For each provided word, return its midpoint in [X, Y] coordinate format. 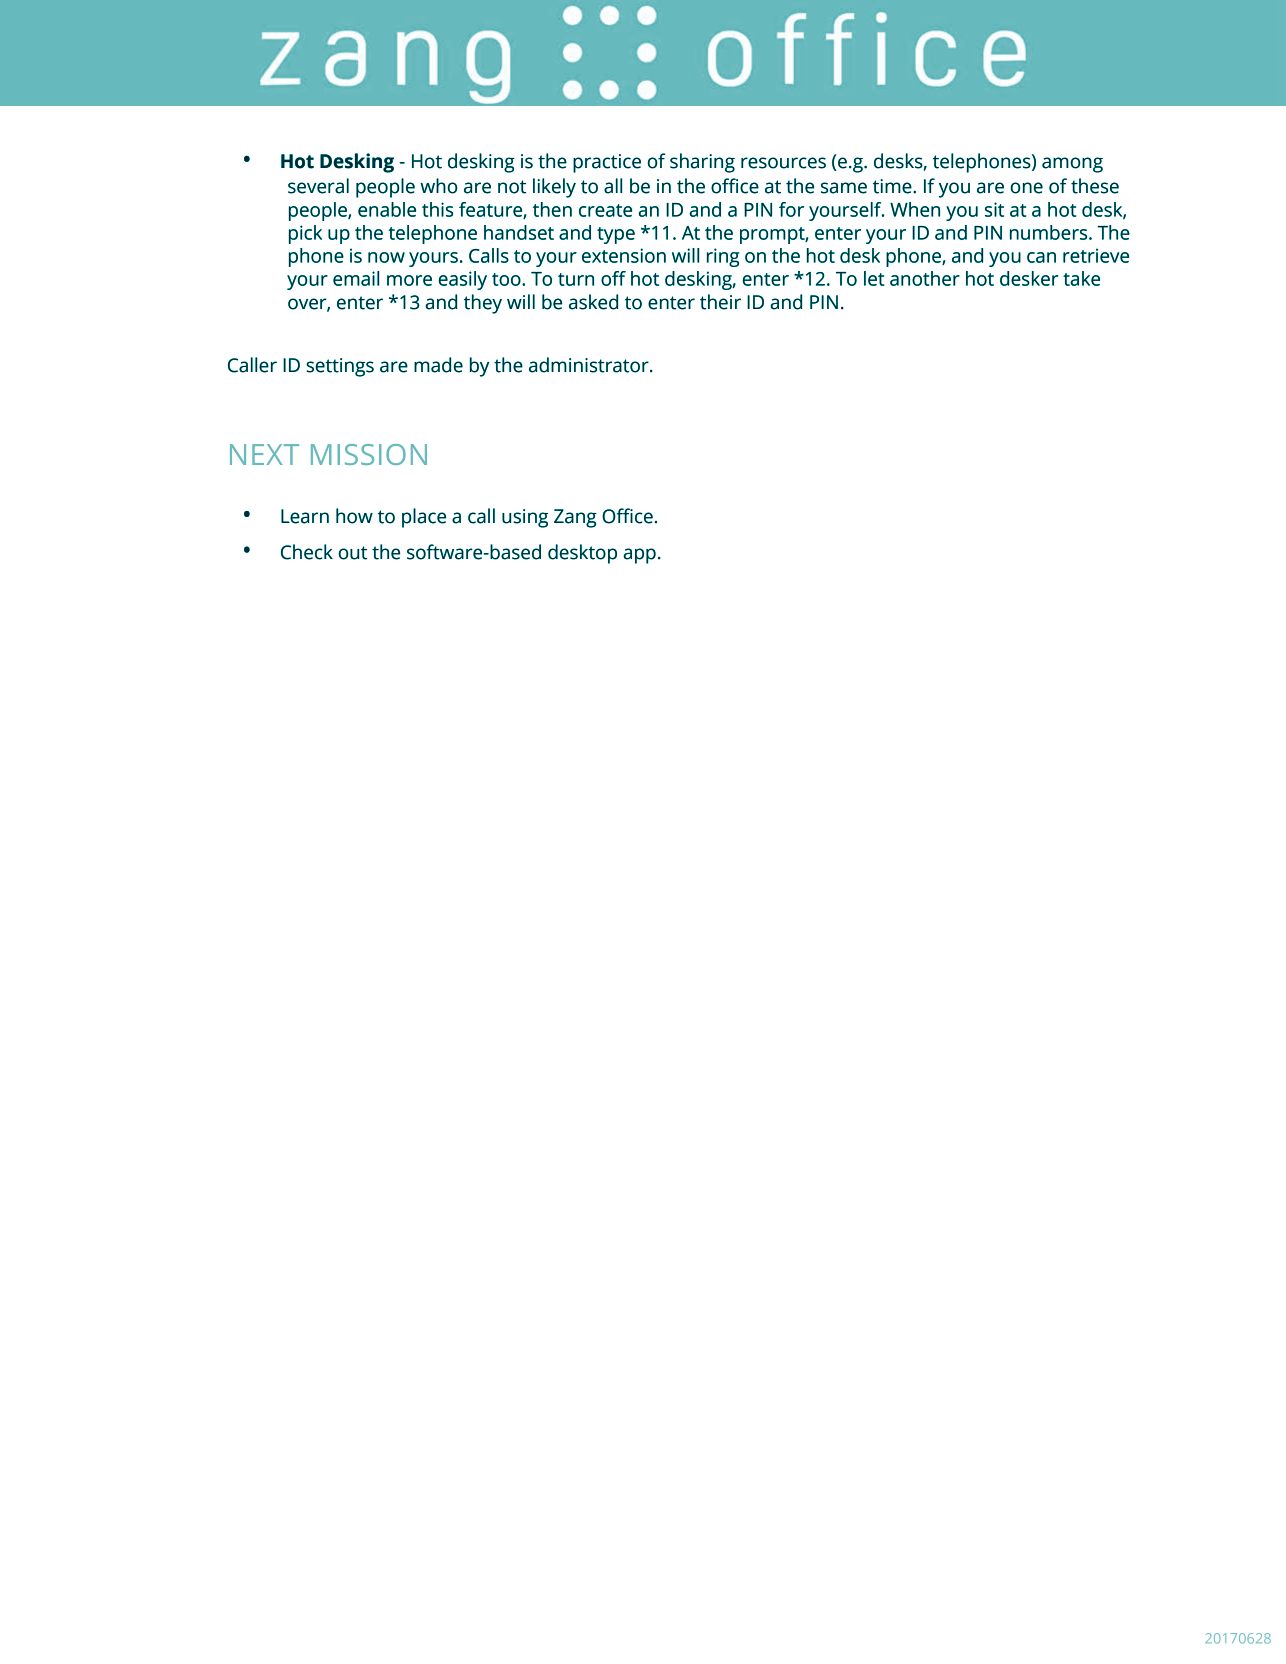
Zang [575, 518]
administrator [590, 365]
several [318, 186]
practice [607, 163]
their [720, 302]
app [639, 556]
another [925, 278]
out [353, 553]
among [1072, 165]
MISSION [369, 454]
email [356, 278]
